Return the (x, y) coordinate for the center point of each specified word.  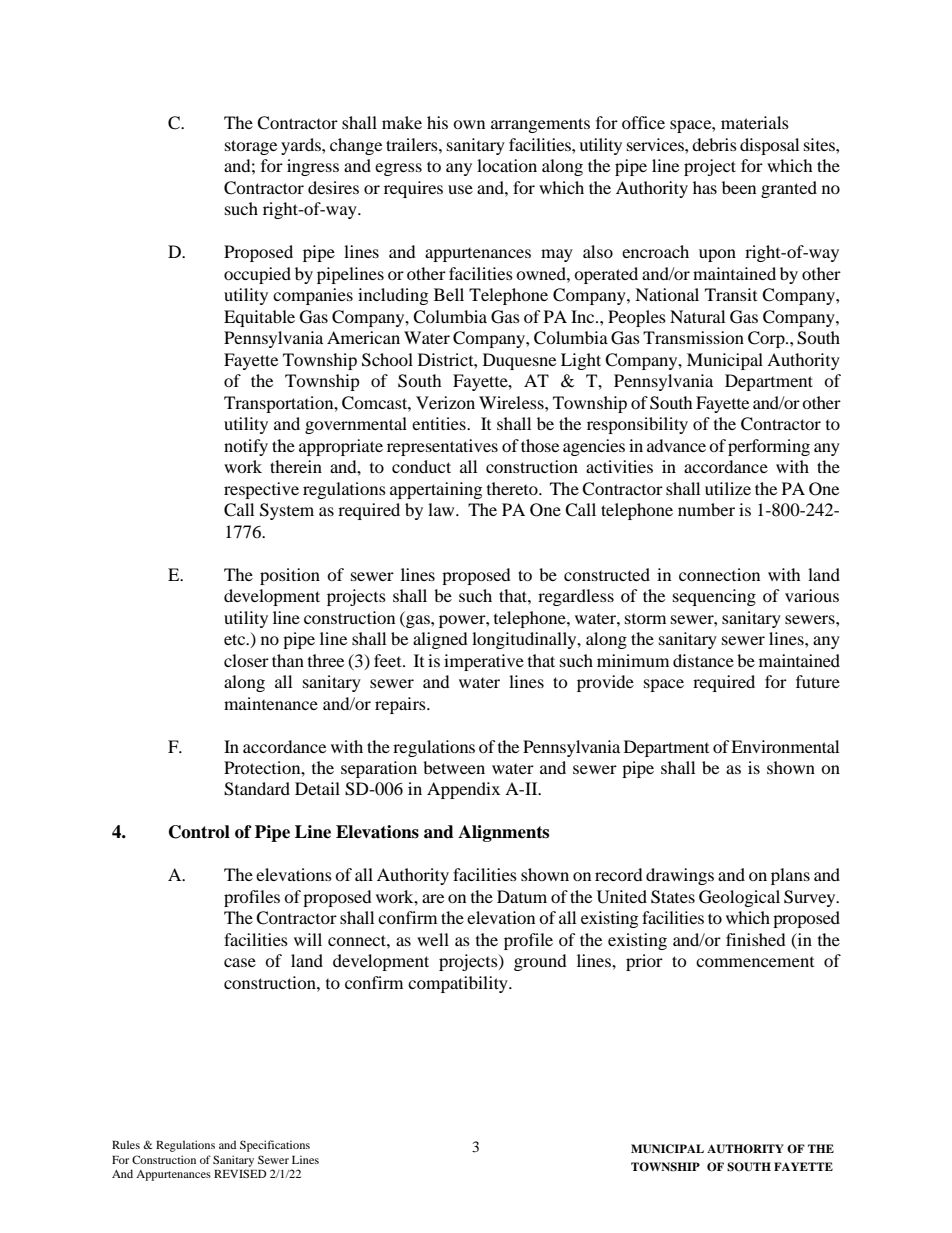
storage (251, 147)
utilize (728, 488)
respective (261, 490)
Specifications (275, 1146)
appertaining (436, 490)
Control (199, 832)
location (507, 165)
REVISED (240, 1173)
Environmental (785, 746)
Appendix (463, 790)
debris (714, 144)
